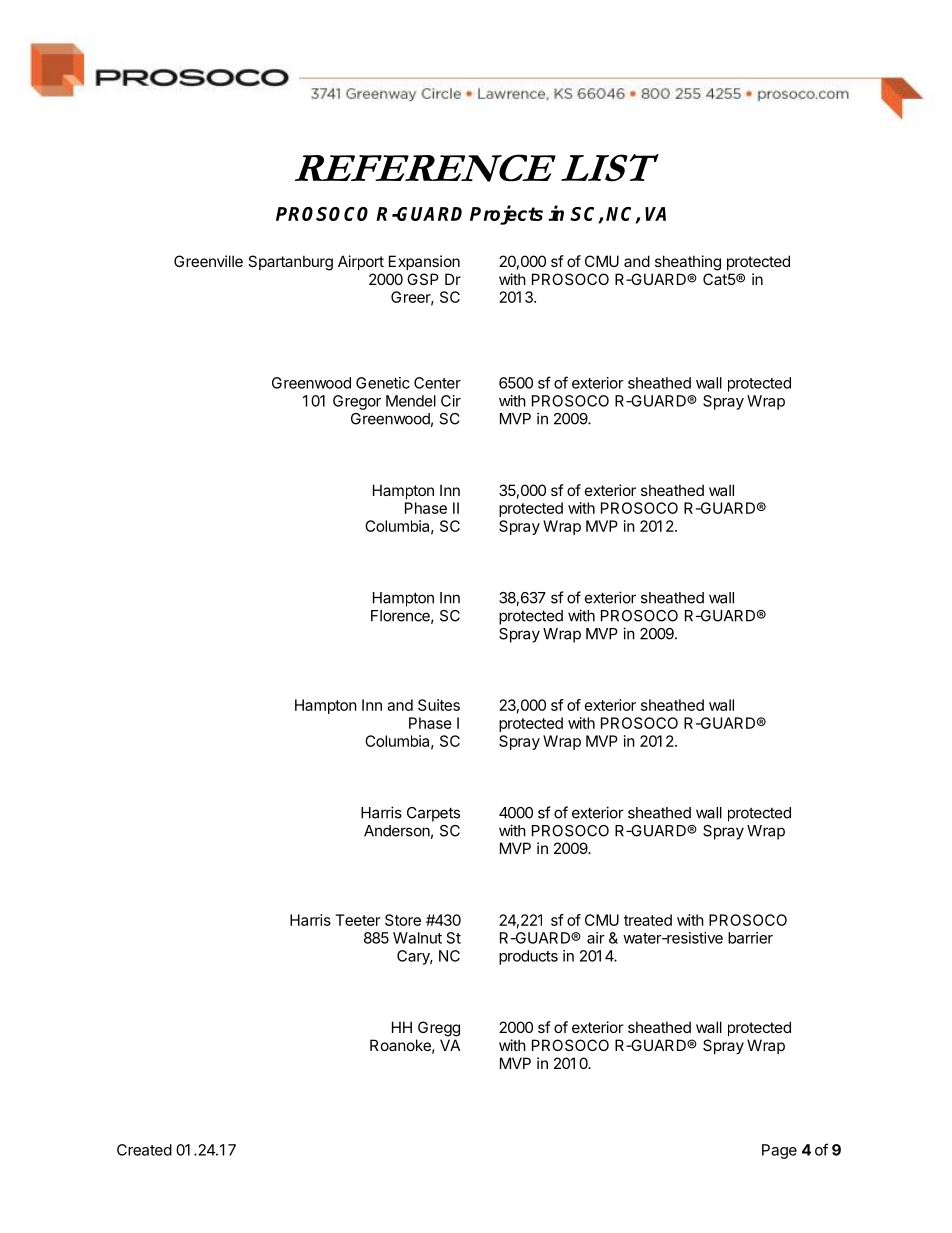  Describe the element at coordinates (144, 1150) in the screenshot. I see `Created` at that location.
